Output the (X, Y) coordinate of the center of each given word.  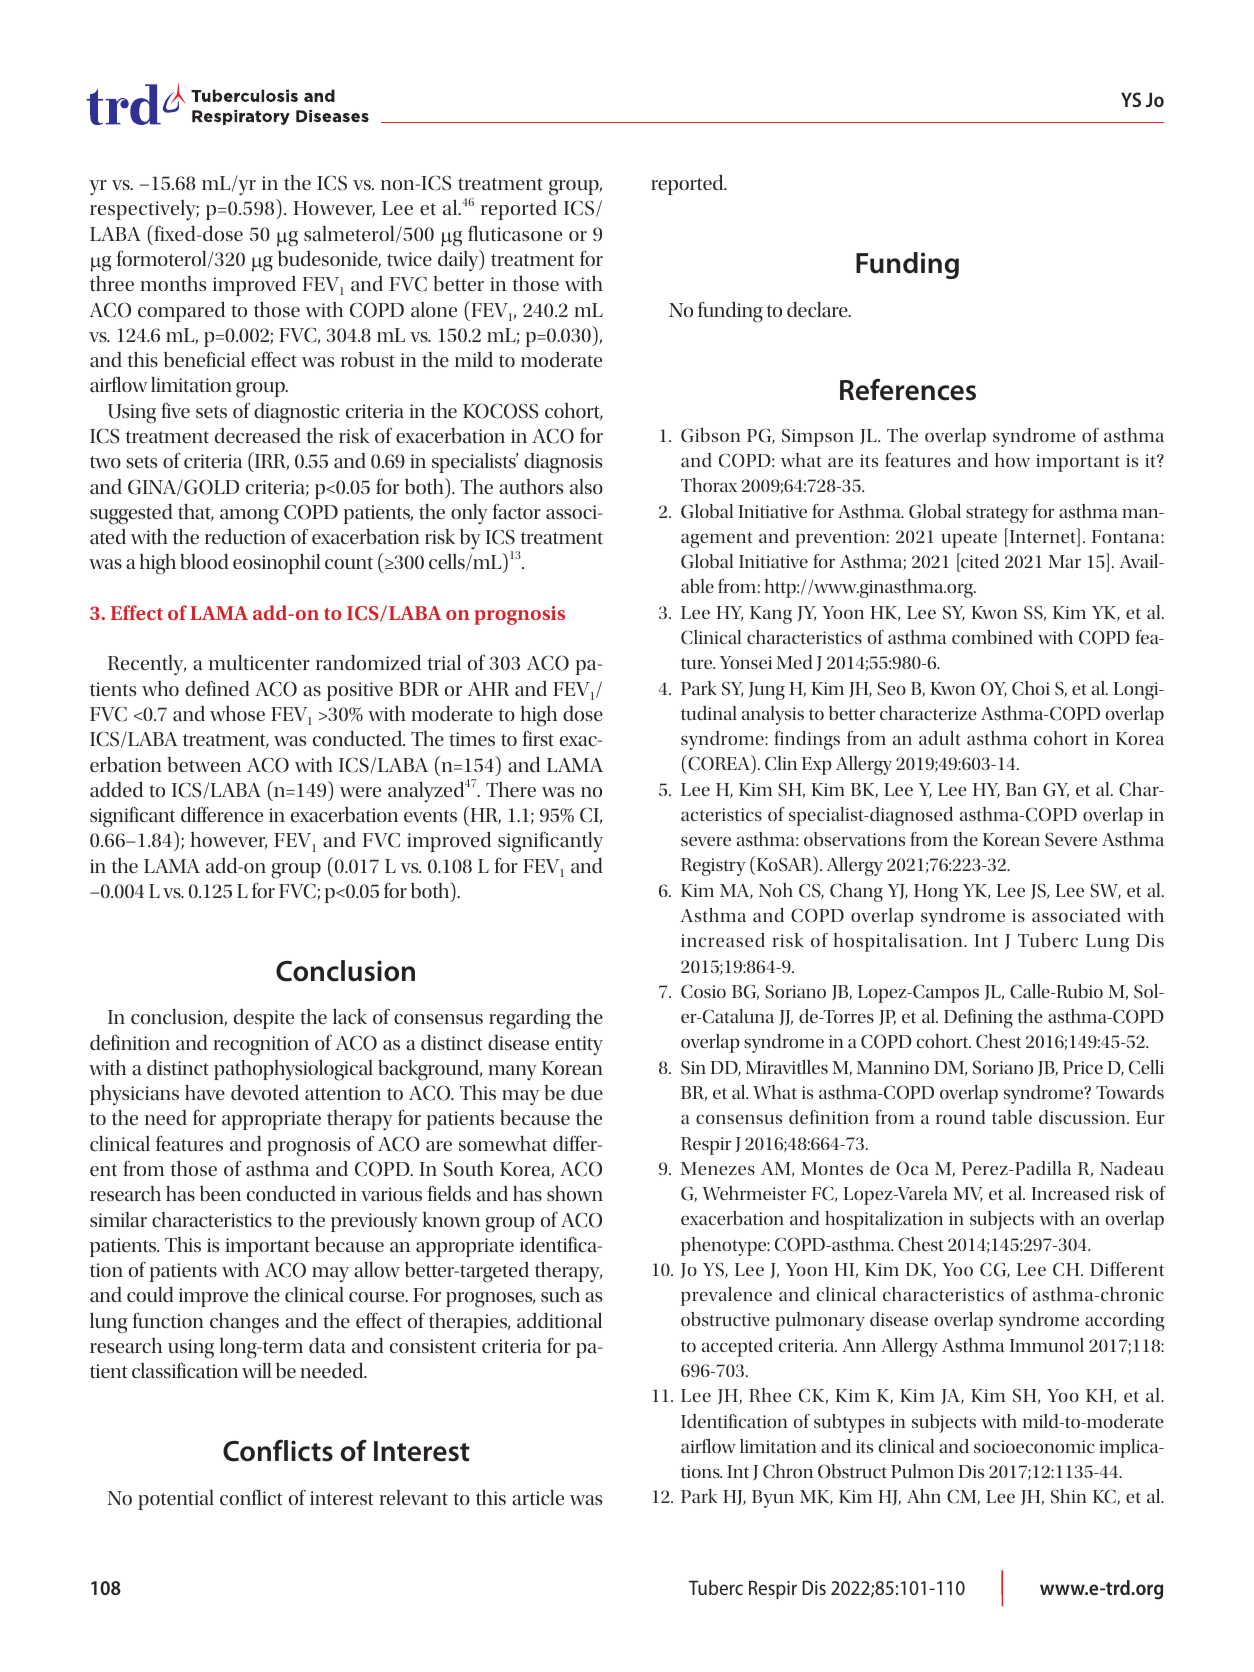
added (116, 789)
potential (176, 1500)
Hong (936, 893)
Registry (713, 867)
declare (818, 309)
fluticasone (515, 233)
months (173, 283)
